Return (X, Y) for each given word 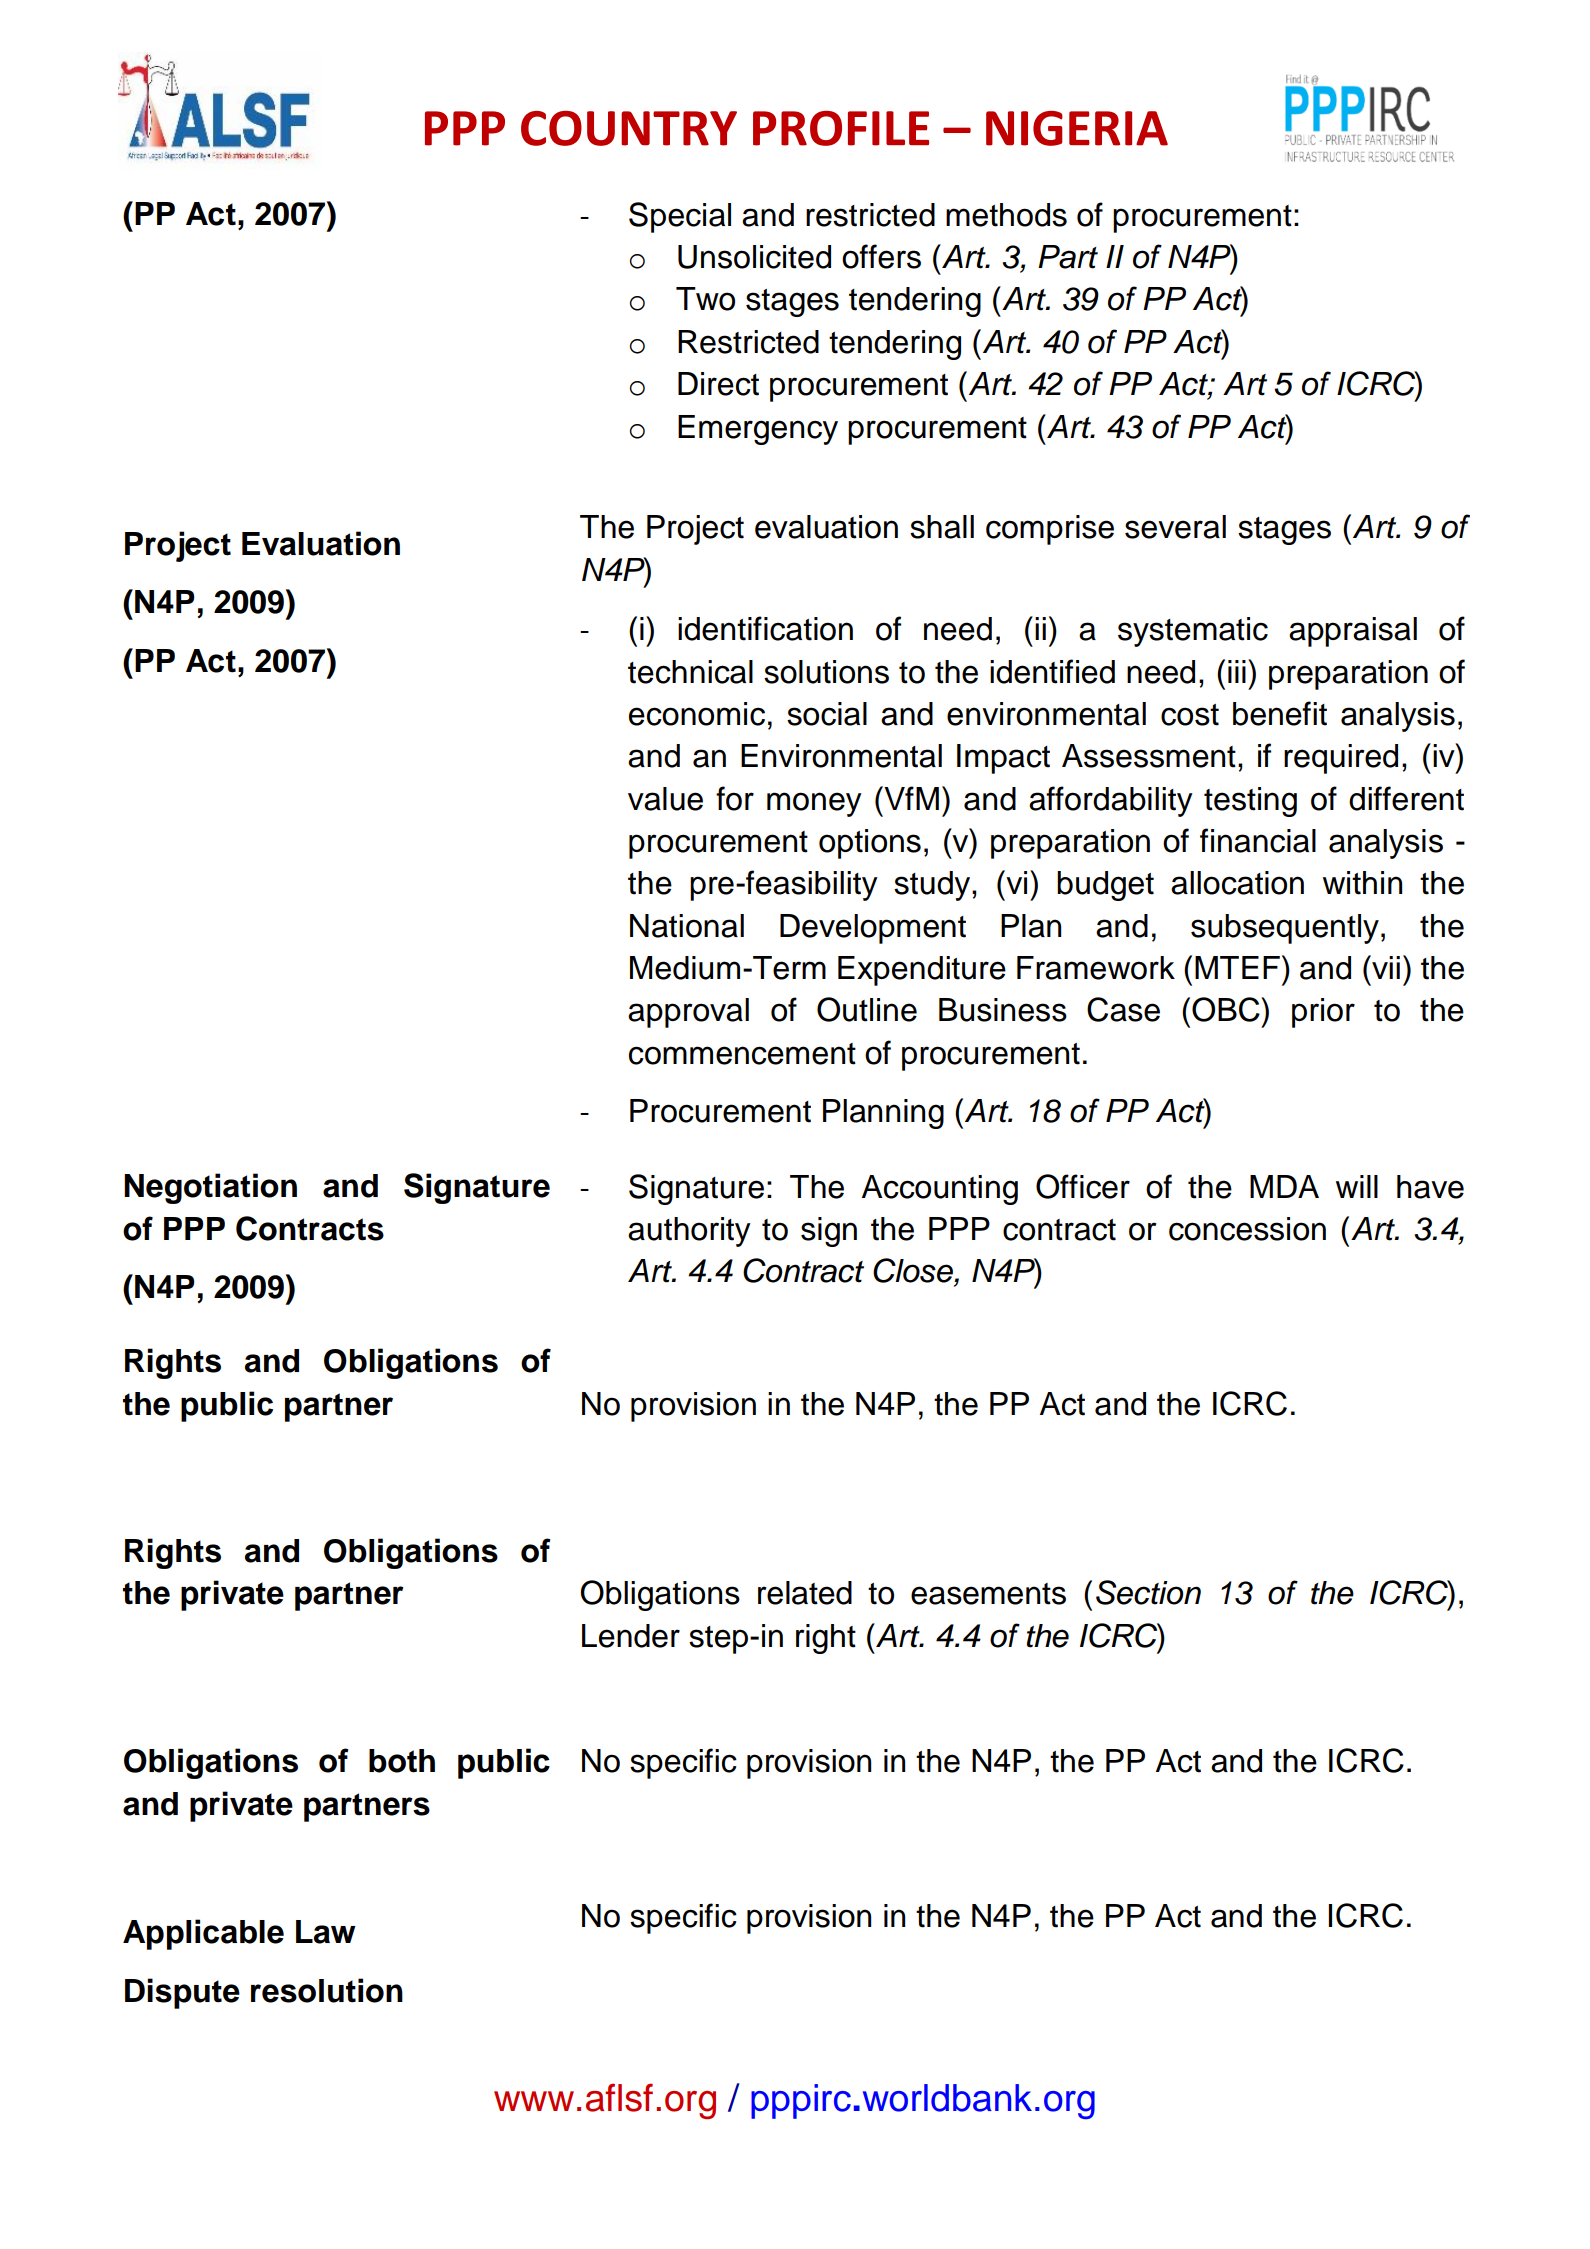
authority (689, 1232)
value (665, 799)
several (1175, 527)
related (805, 1593)
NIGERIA (1077, 128)
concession (1247, 1229)
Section (1148, 1592)
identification (765, 628)
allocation (1237, 883)
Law (326, 1932)
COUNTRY (629, 128)
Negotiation (210, 1188)
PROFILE (841, 128)
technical (690, 672)
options (870, 844)
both (402, 1761)
